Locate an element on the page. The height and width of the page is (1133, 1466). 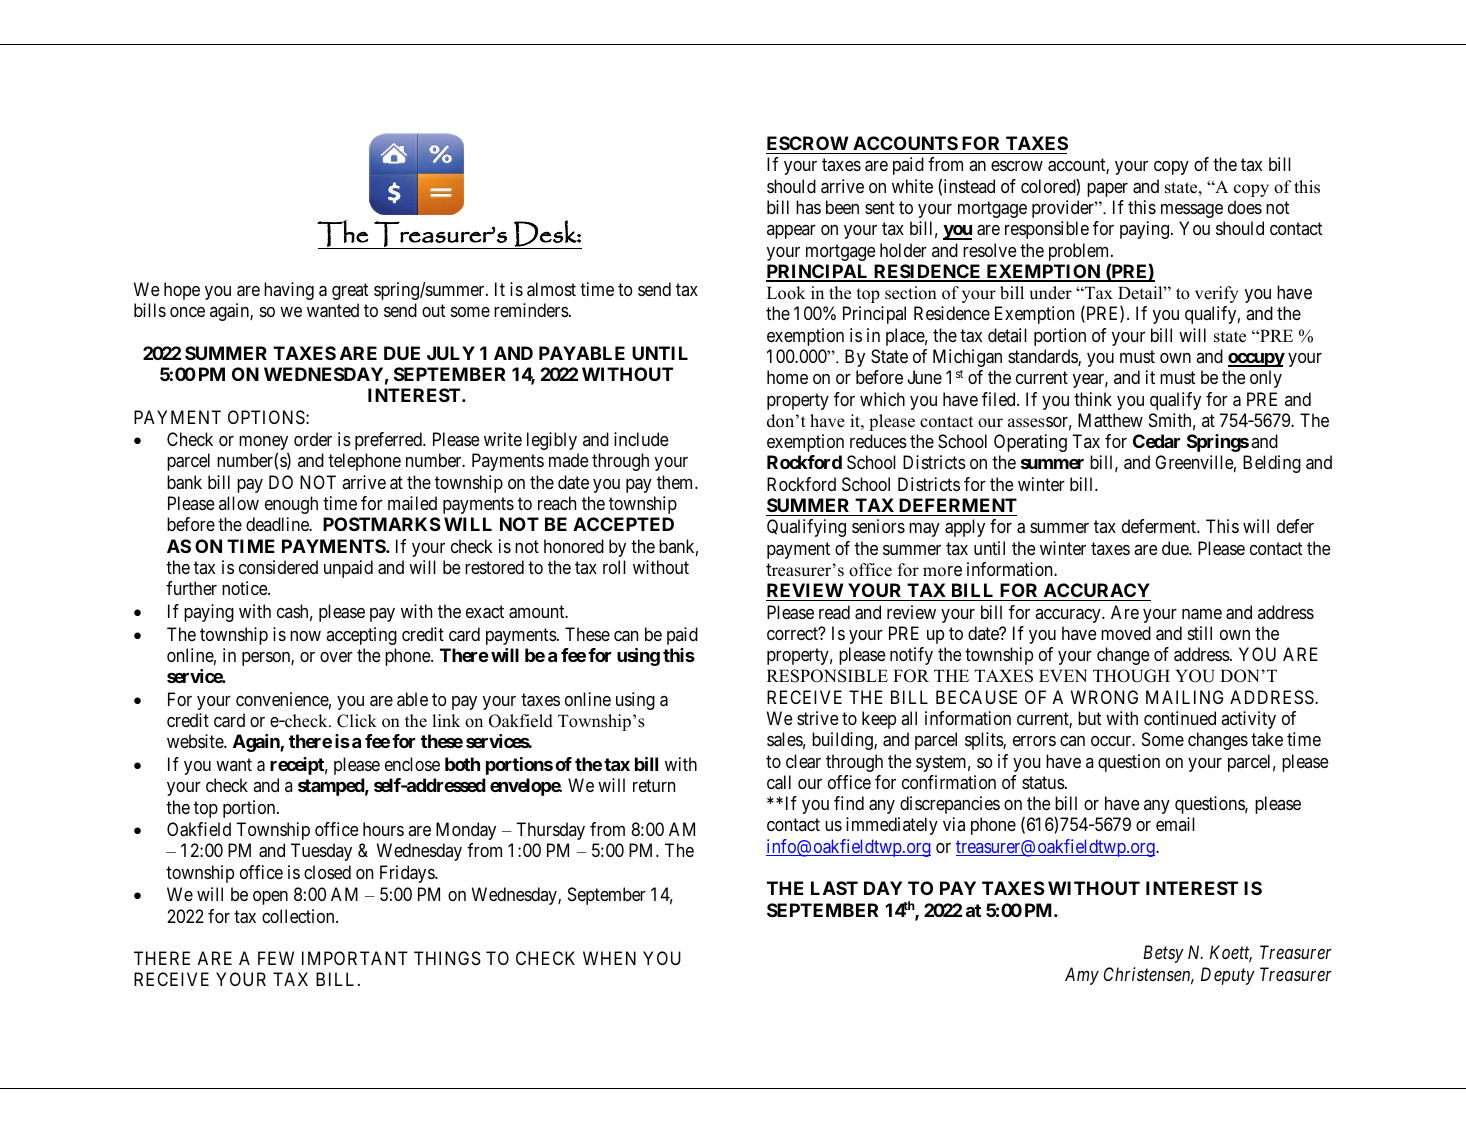
Click is located at coordinates (357, 721).
